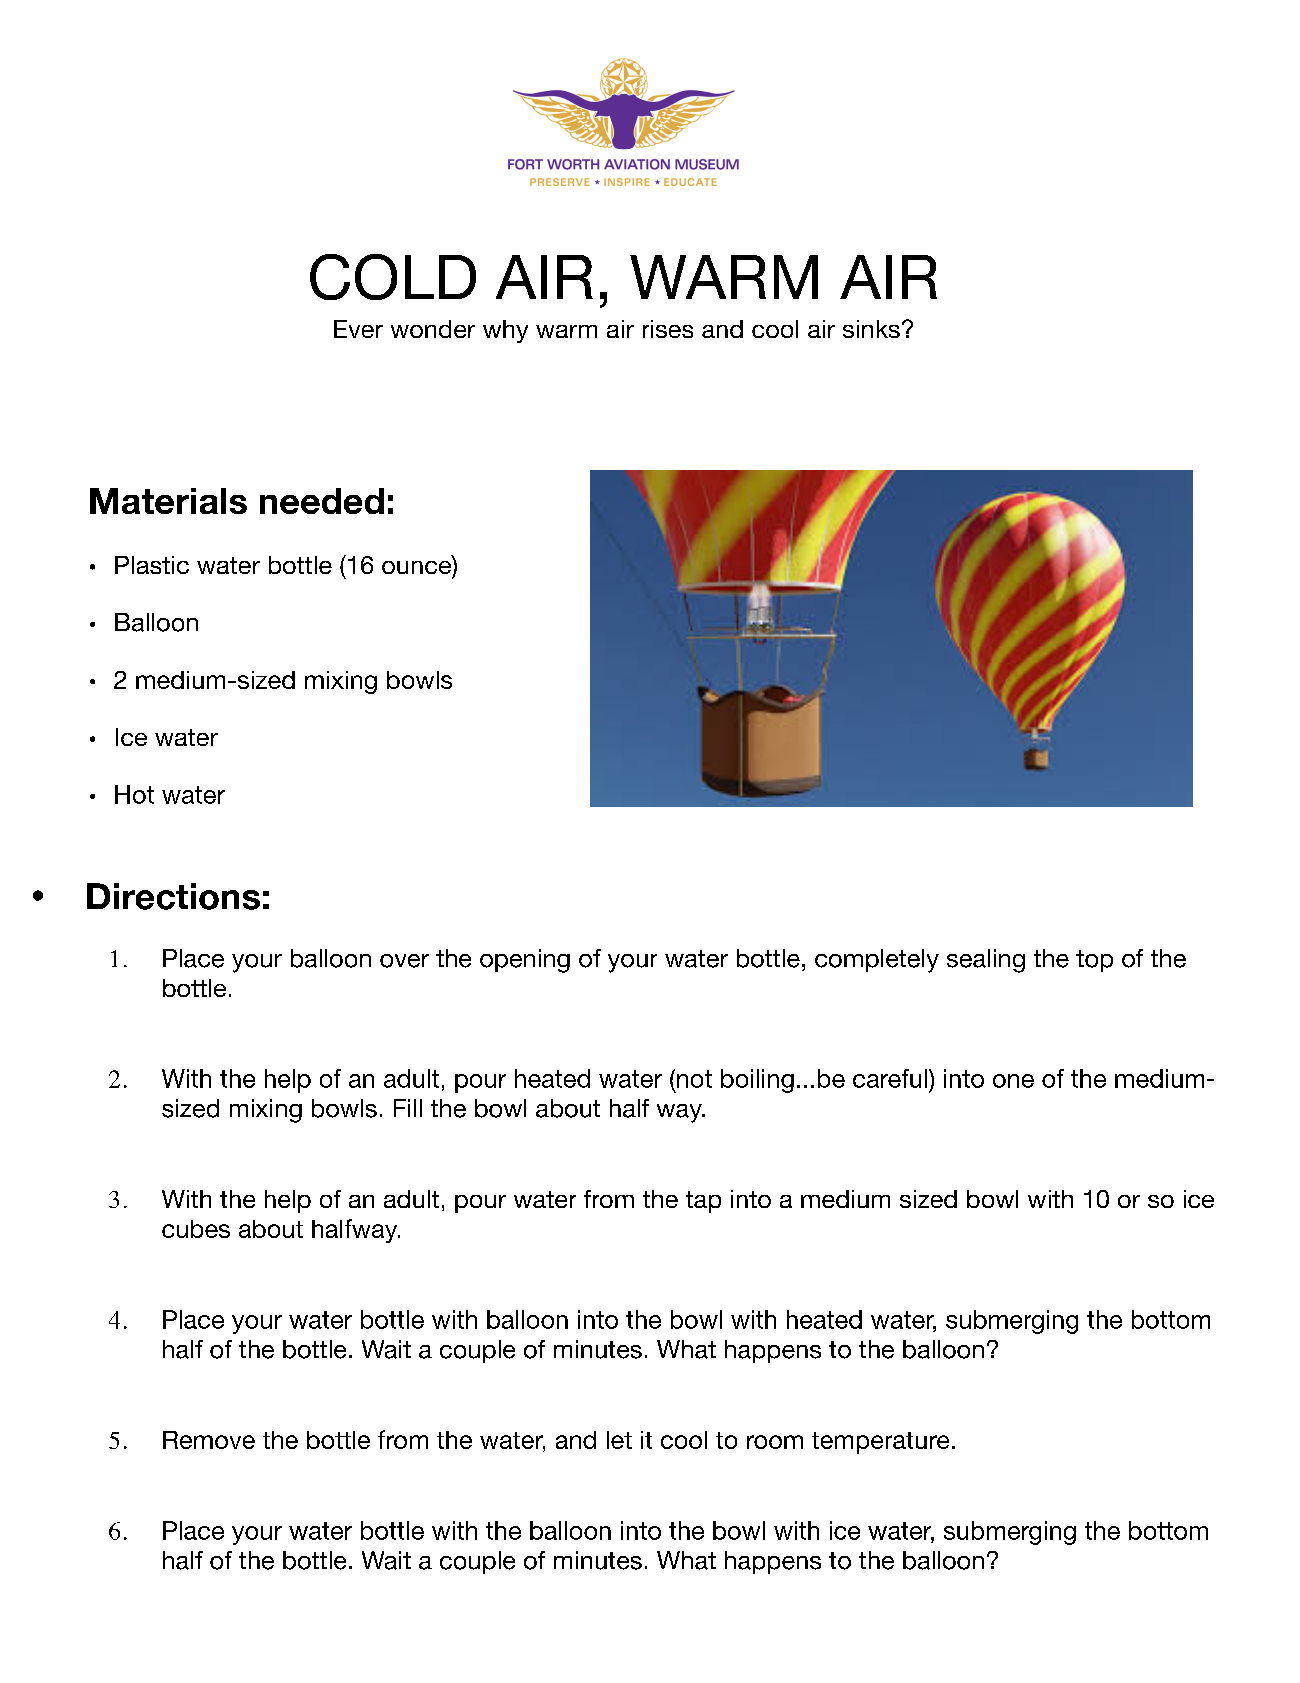 This screenshot has width=1300, height=1683. What do you see at coordinates (880, 1443) in the screenshot?
I see `temperature` at bounding box center [880, 1443].
